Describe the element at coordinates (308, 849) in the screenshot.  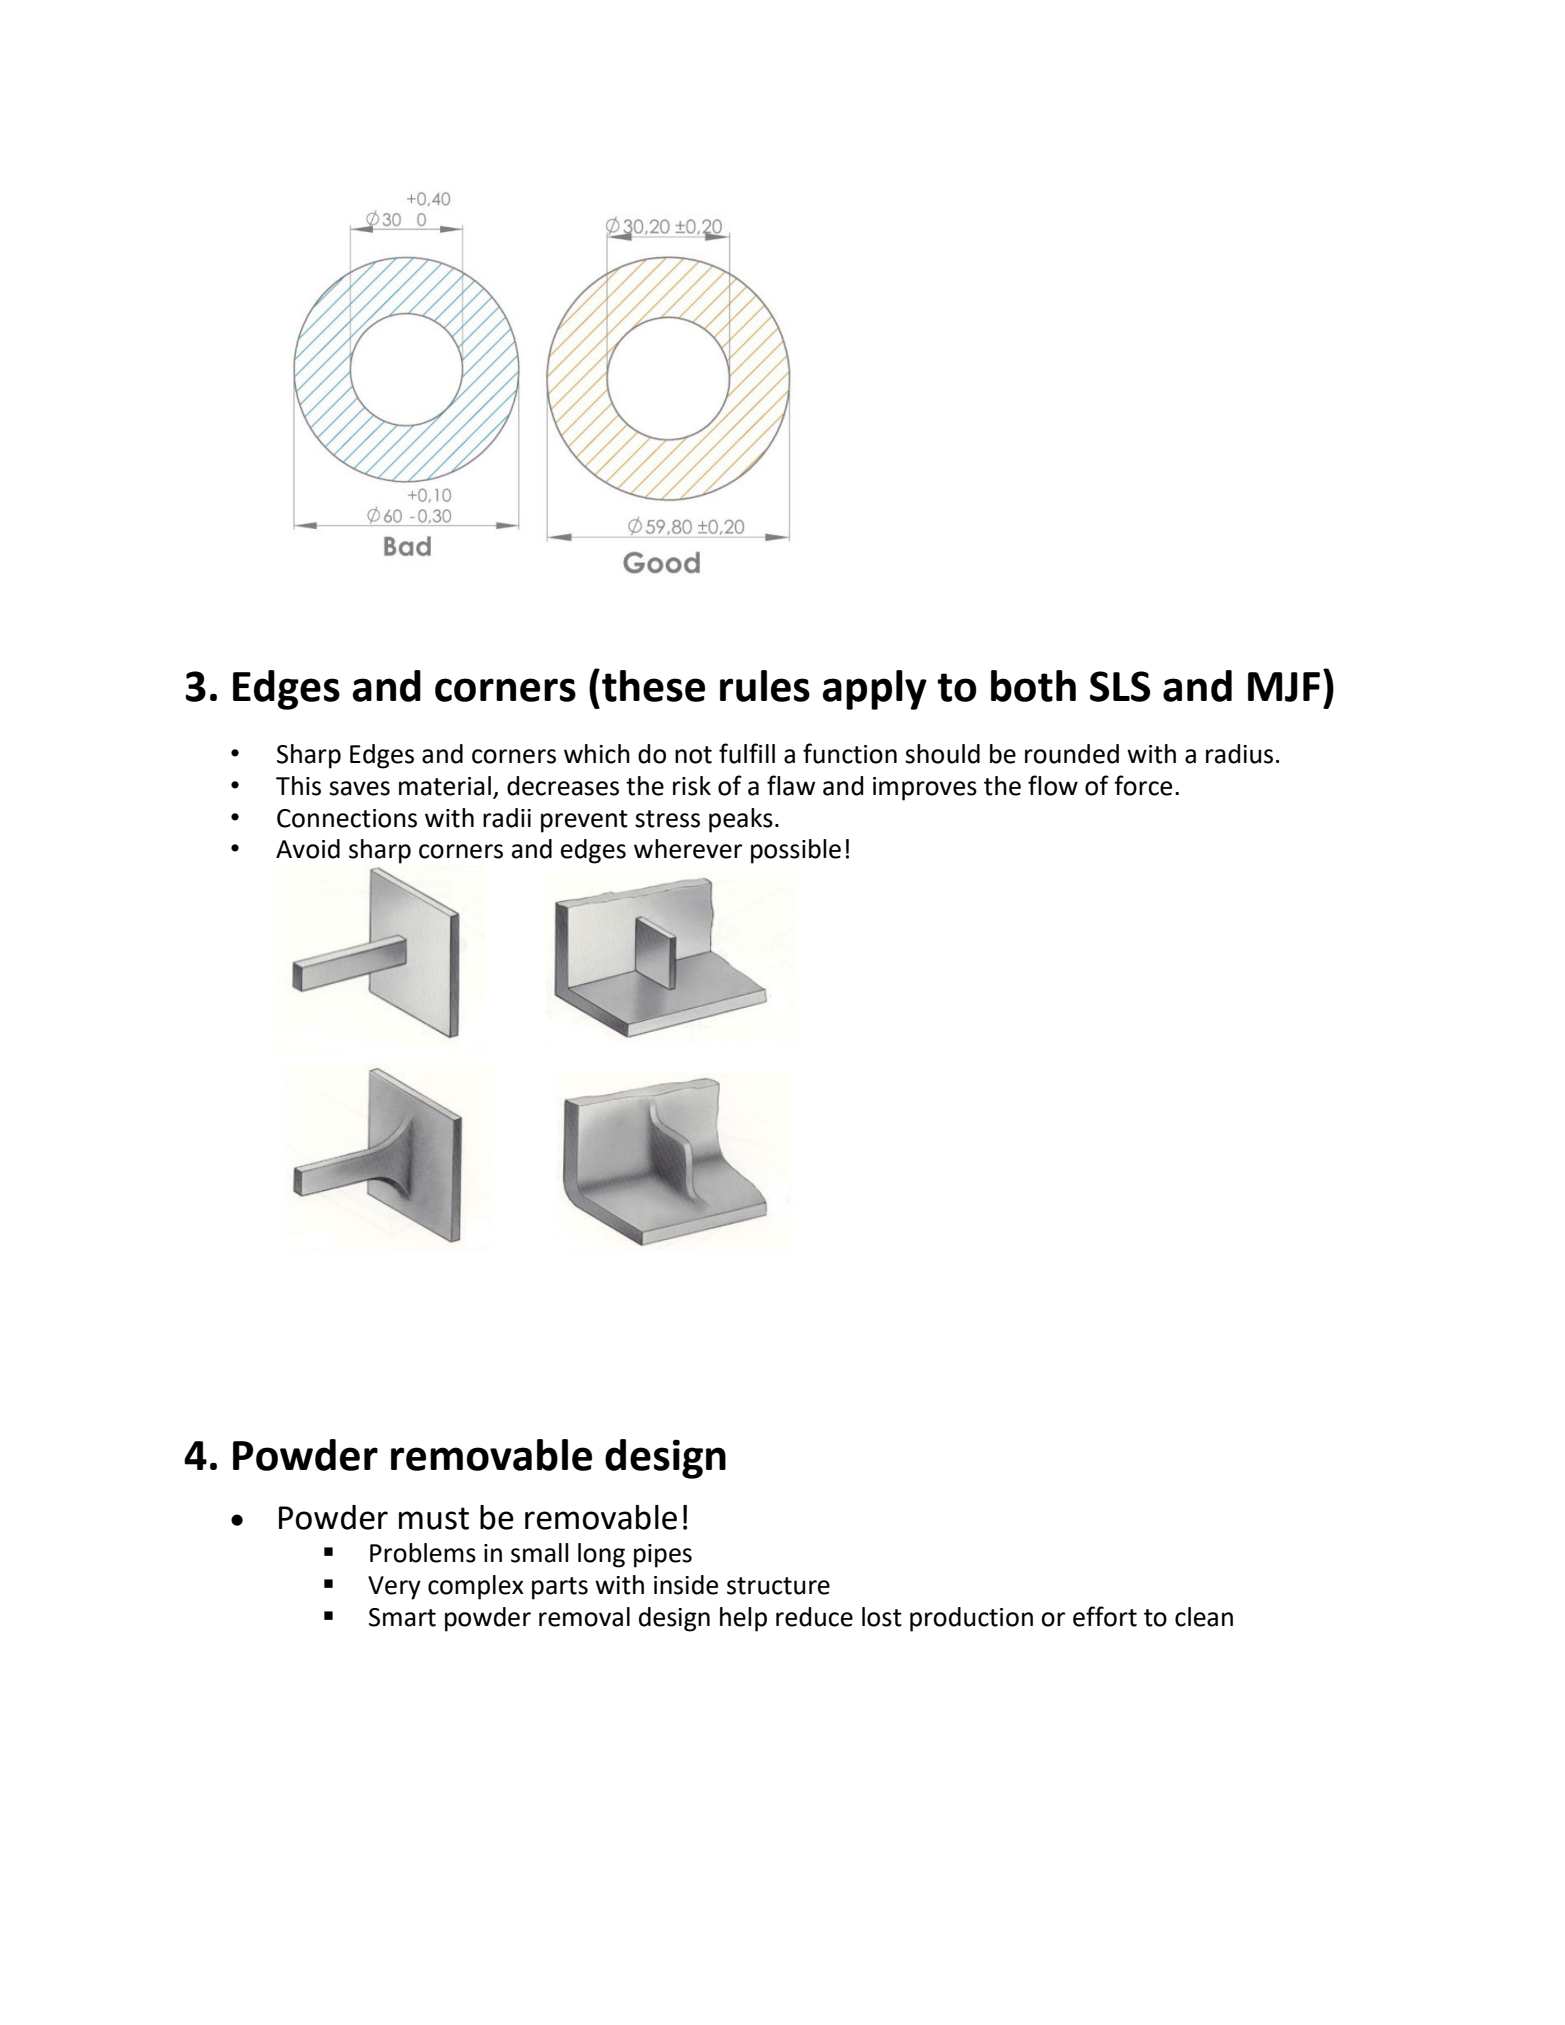
I see `Avoid` at that location.
